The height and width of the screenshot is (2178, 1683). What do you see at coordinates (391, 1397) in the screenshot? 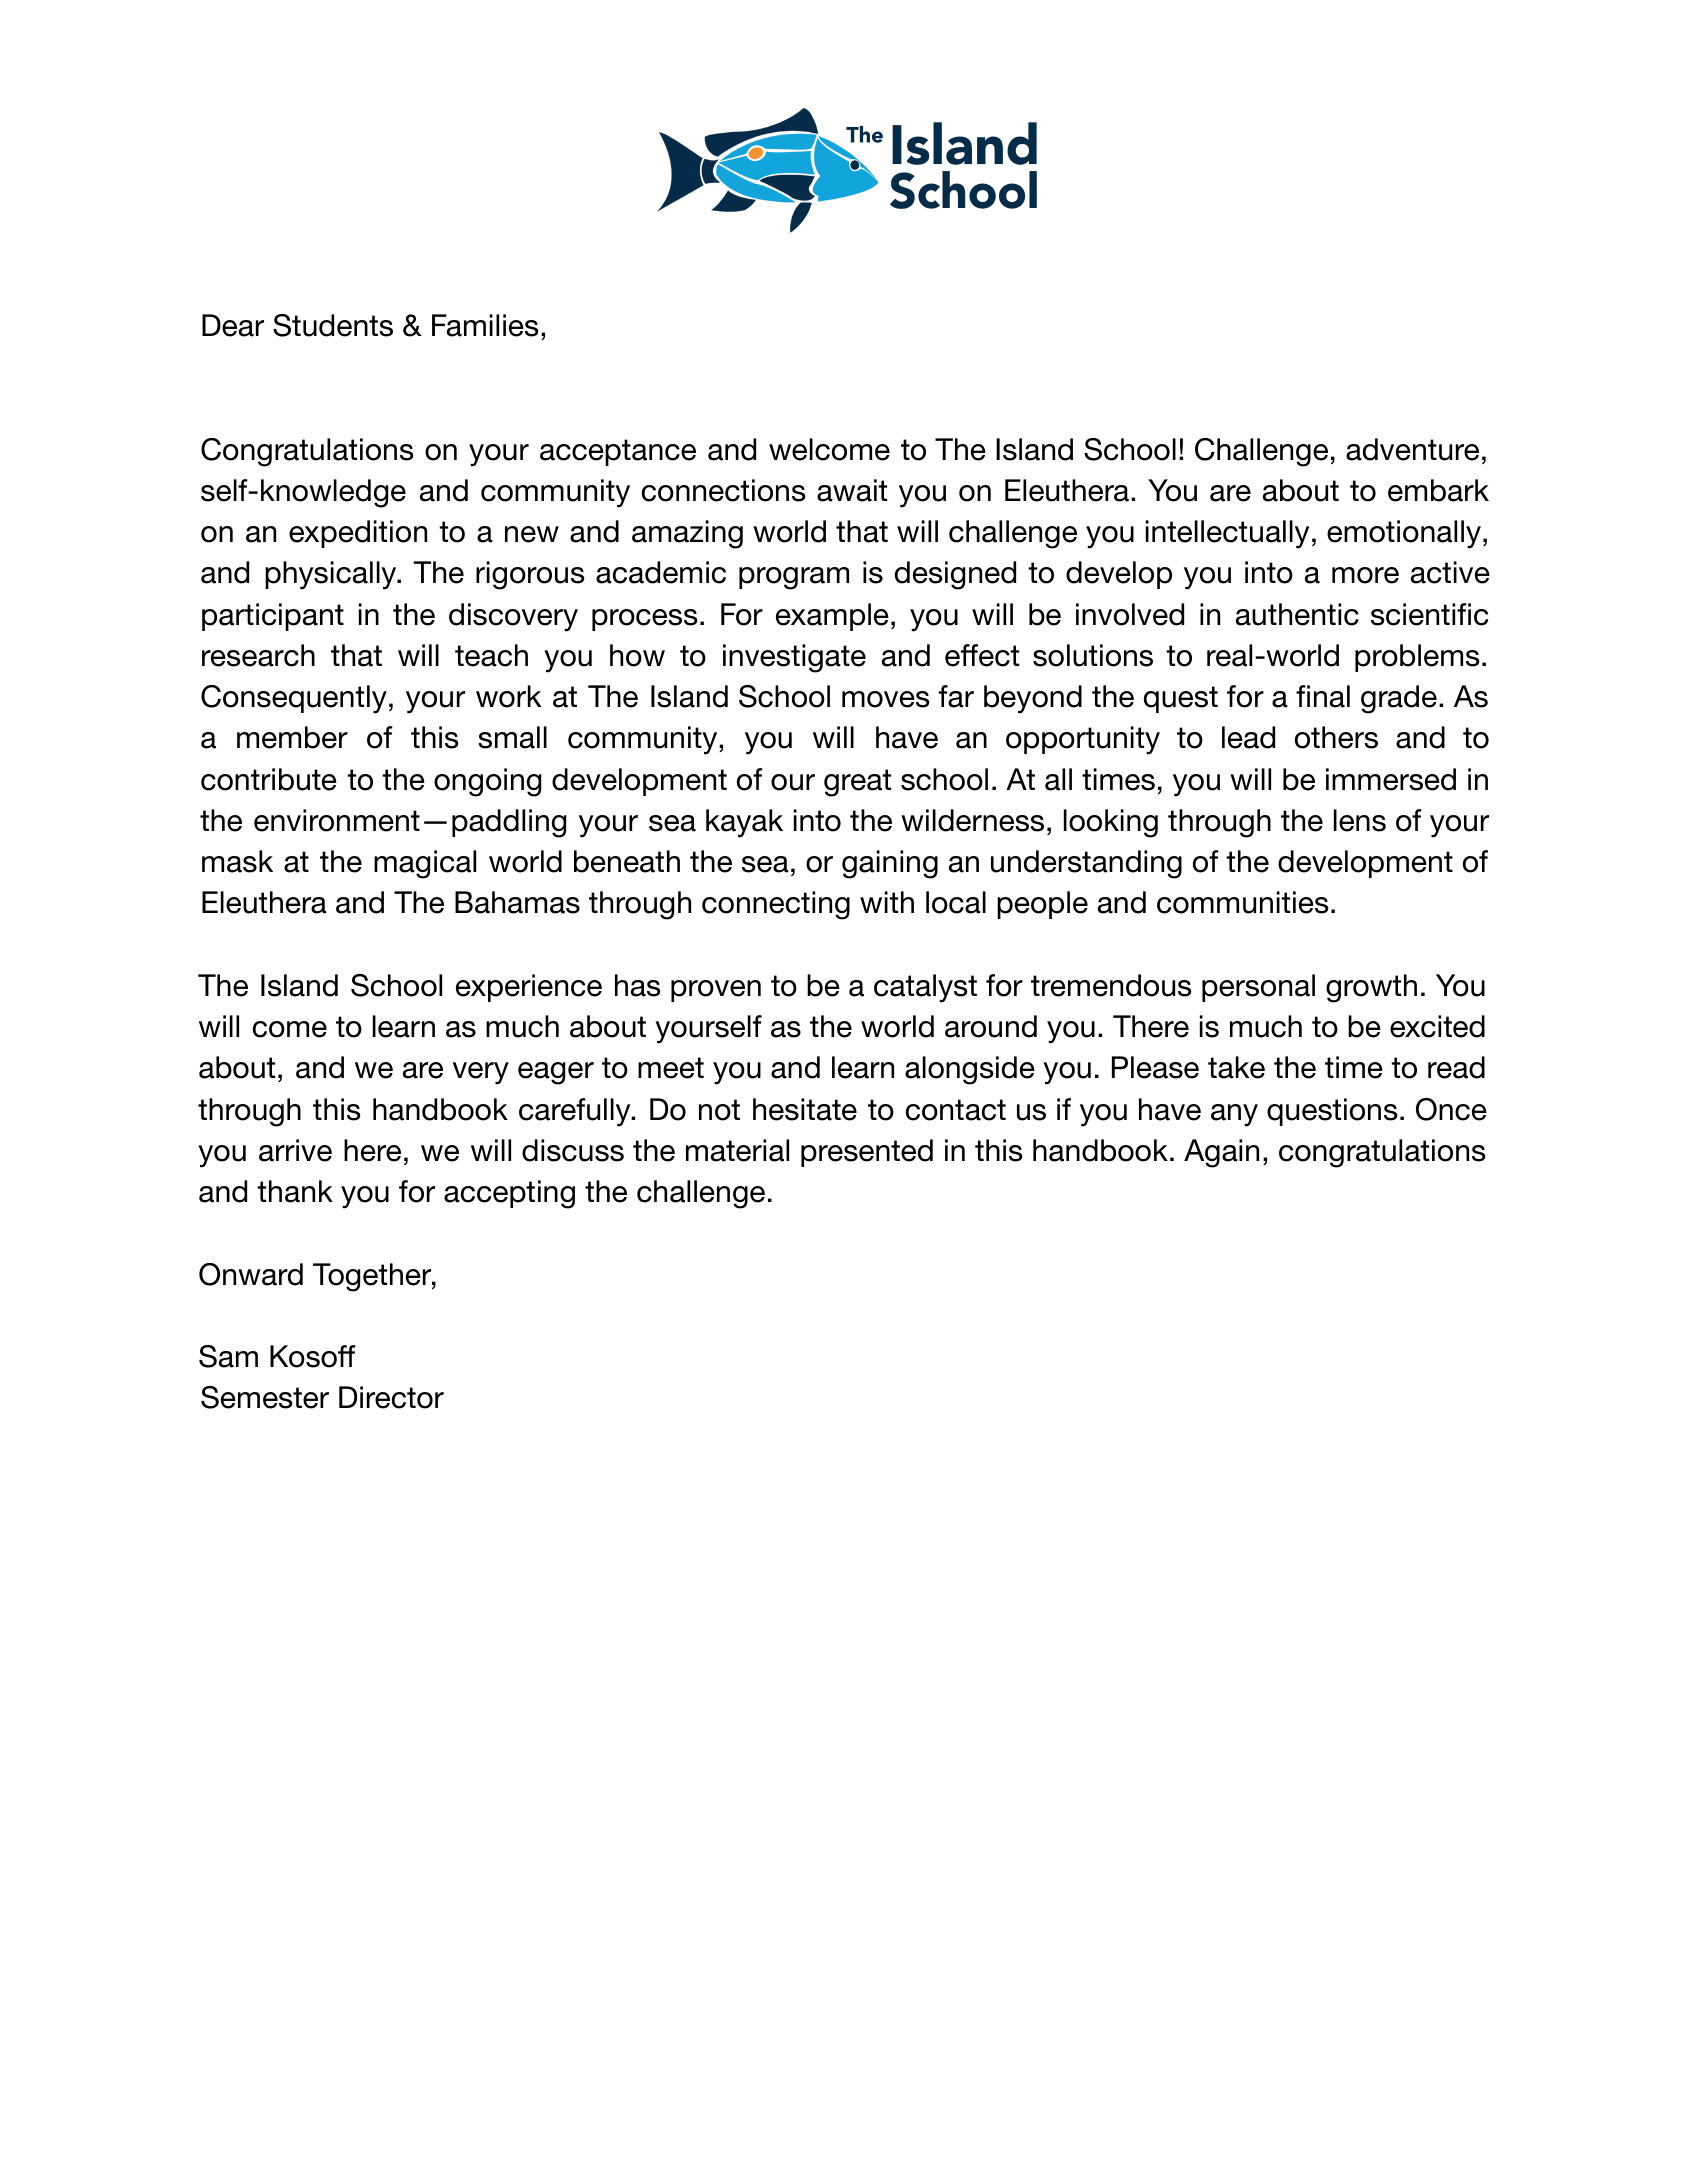
I see `Director` at bounding box center [391, 1397].
